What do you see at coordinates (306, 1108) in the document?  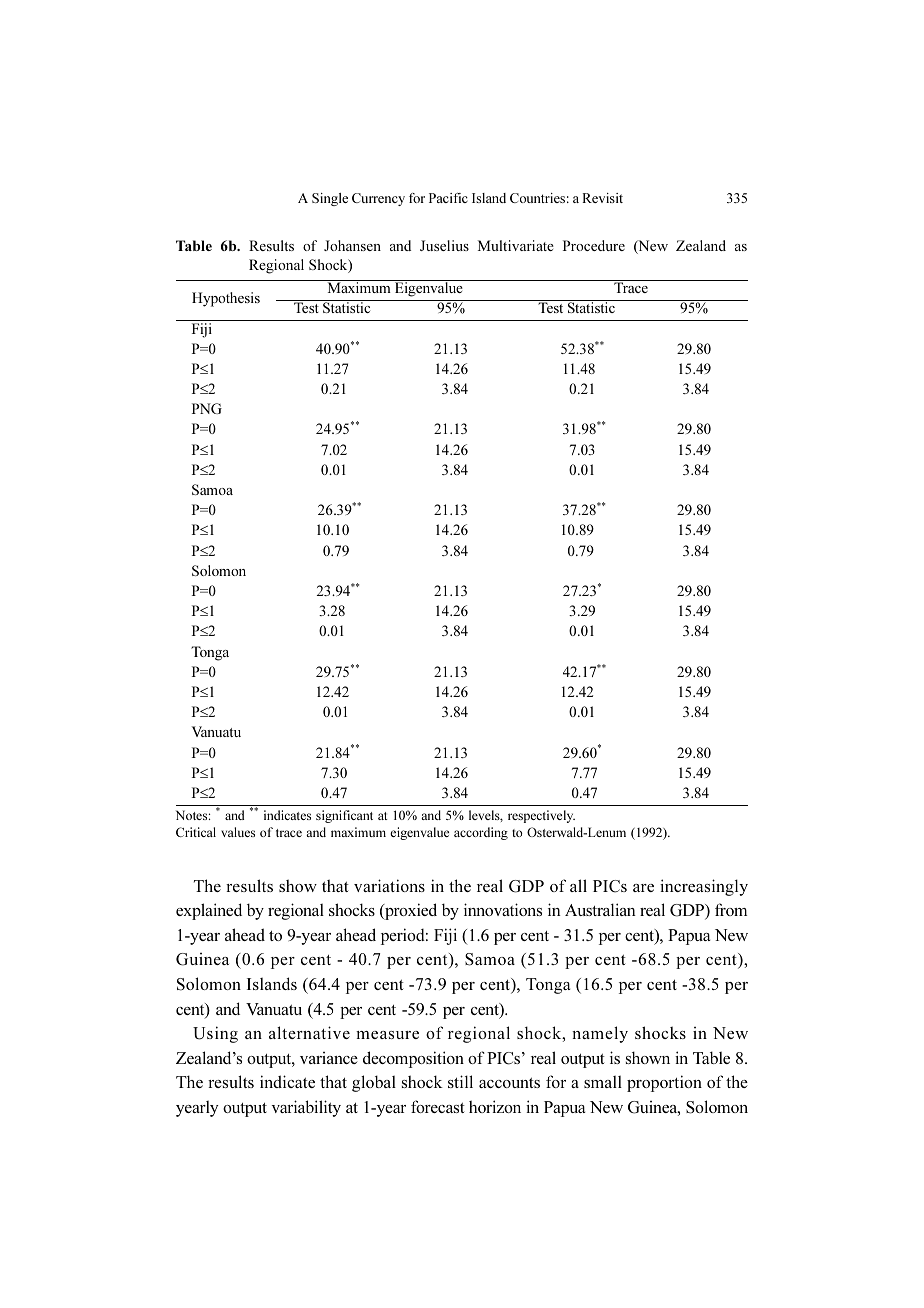 I see `variability` at bounding box center [306, 1108].
